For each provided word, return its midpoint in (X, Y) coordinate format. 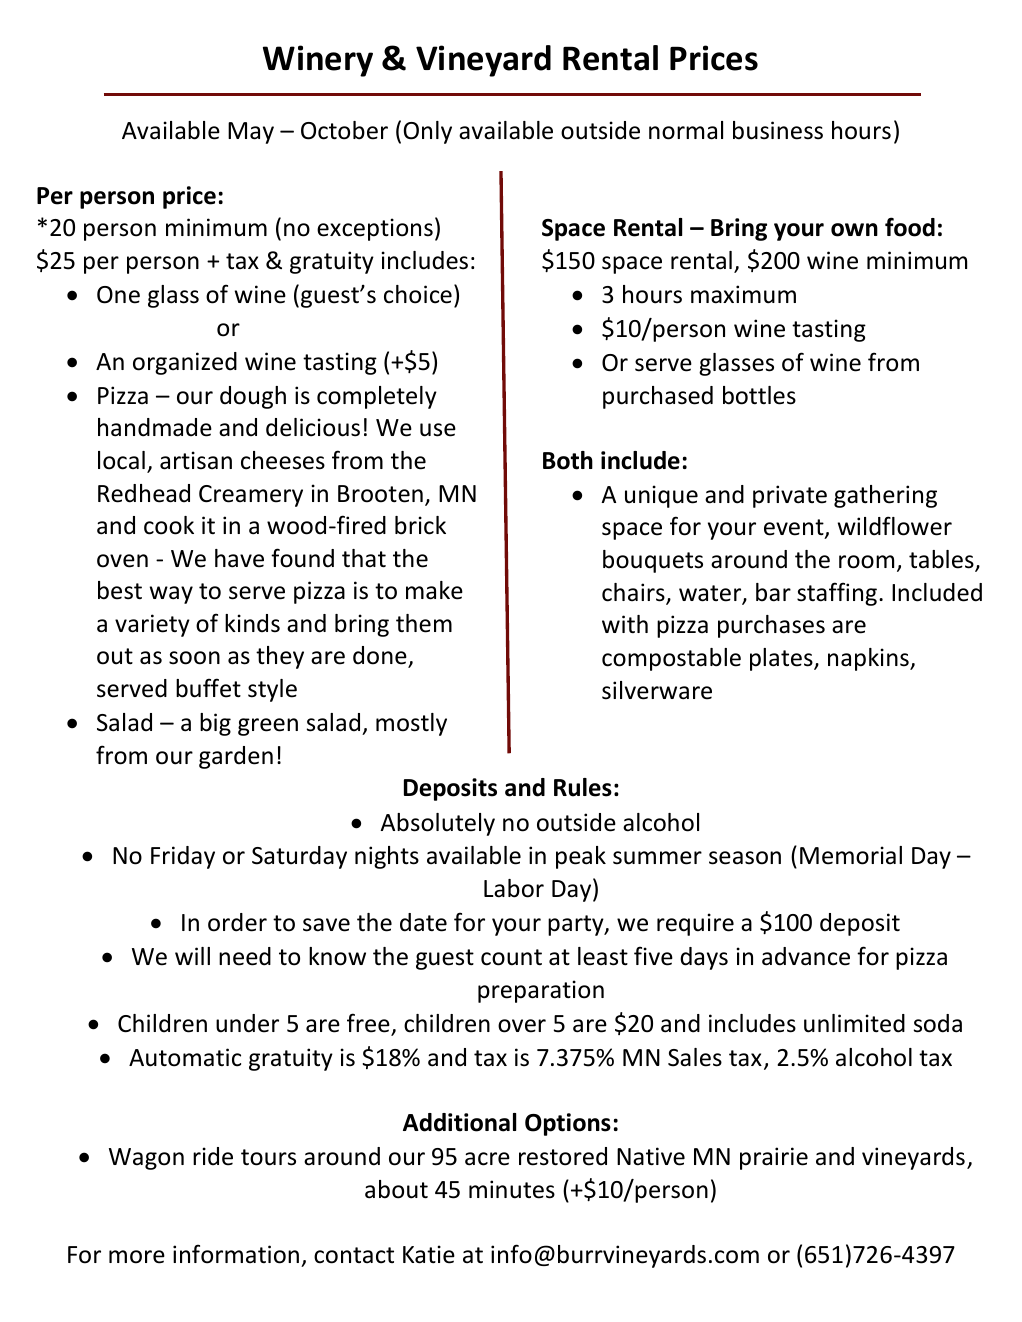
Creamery (251, 496)
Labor (514, 888)
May (251, 133)
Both (568, 460)
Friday (183, 857)
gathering (885, 496)
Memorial (851, 855)
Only (428, 132)
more (137, 1257)
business (778, 130)
